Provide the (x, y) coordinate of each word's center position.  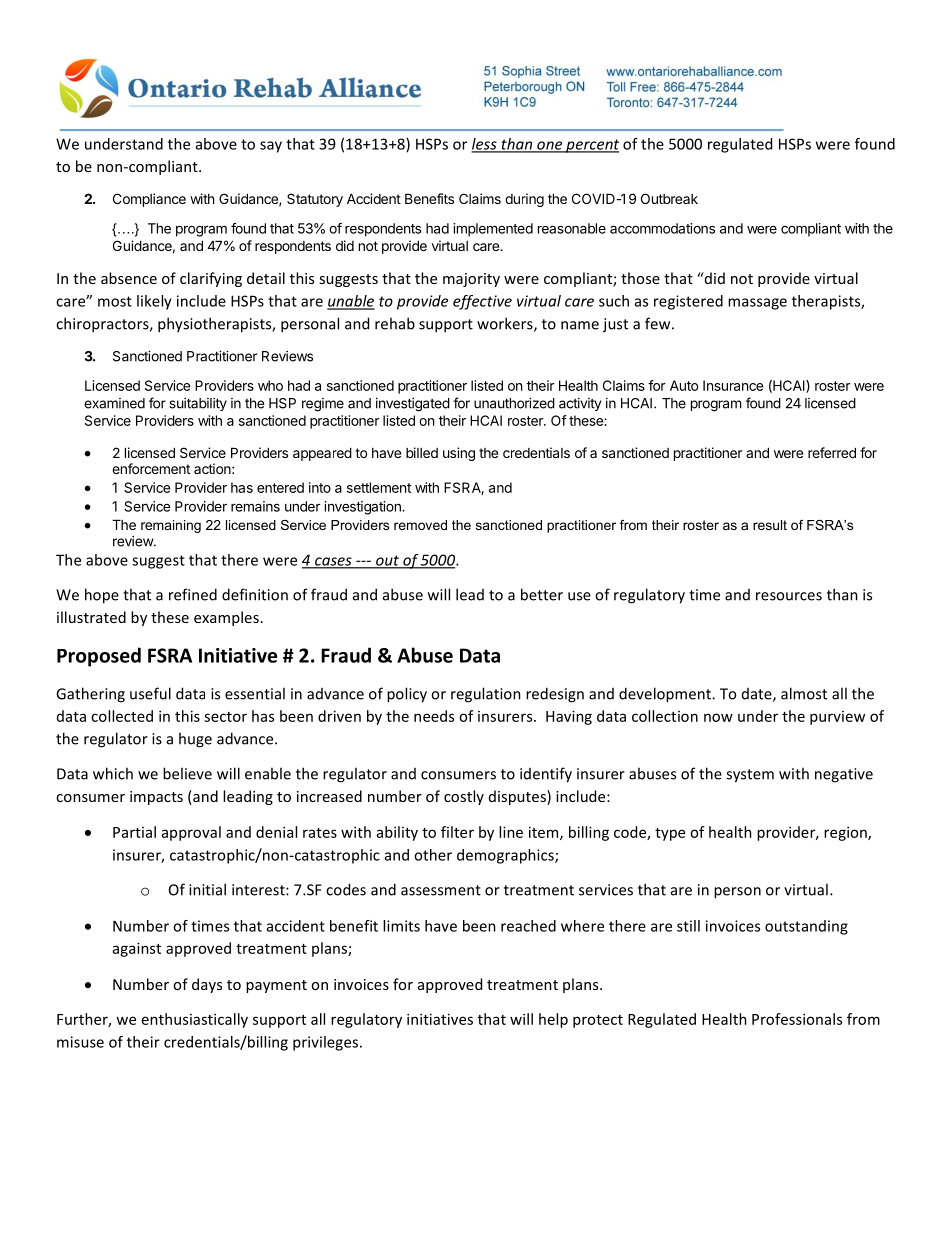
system (750, 776)
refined (193, 594)
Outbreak (669, 198)
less (485, 145)
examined (114, 403)
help (553, 1020)
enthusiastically (195, 1020)
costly (464, 797)
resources (789, 596)
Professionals (797, 1019)
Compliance (149, 200)
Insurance (733, 385)
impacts (156, 798)
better (542, 594)
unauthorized (514, 403)
